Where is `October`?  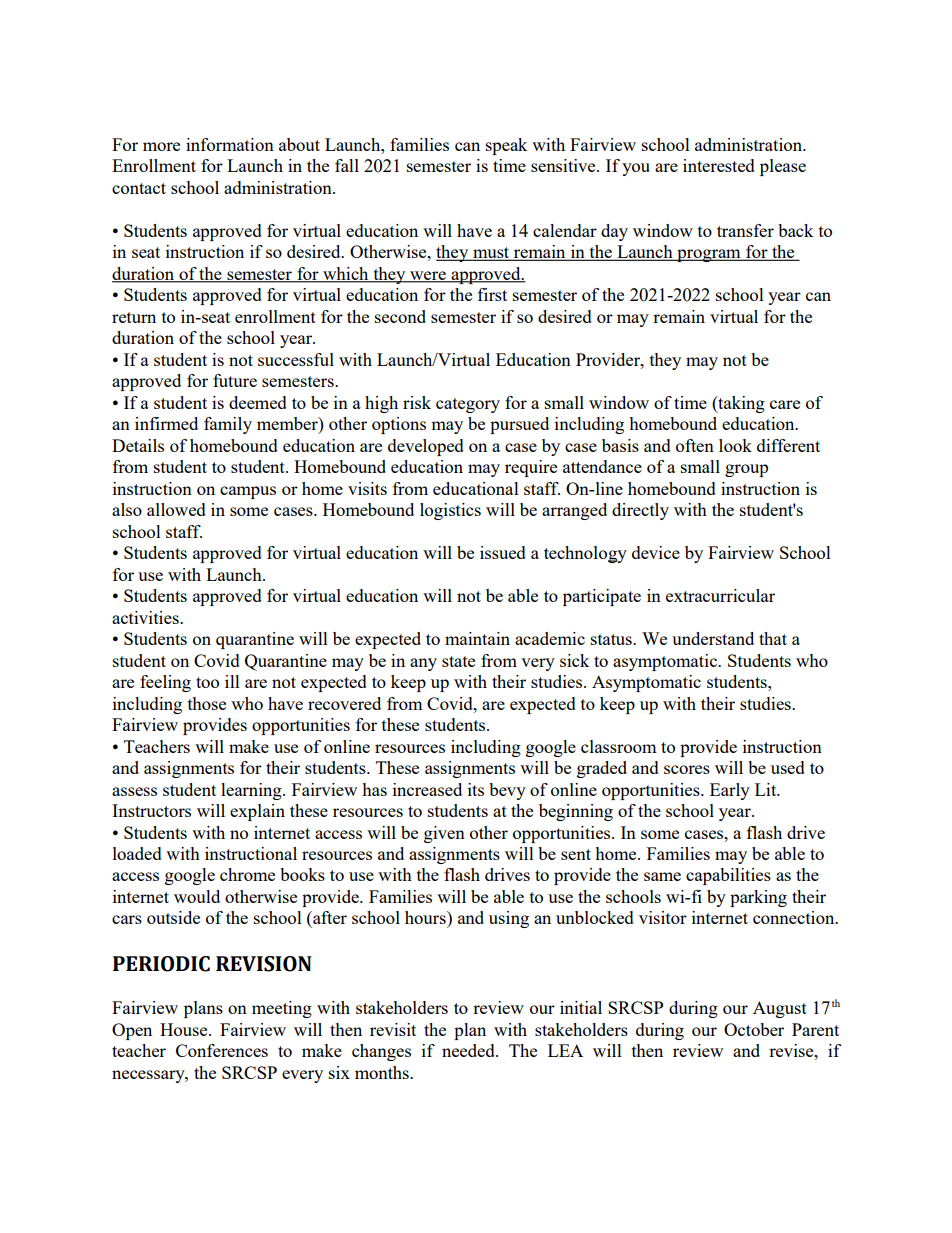
October is located at coordinates (754, 1029).
